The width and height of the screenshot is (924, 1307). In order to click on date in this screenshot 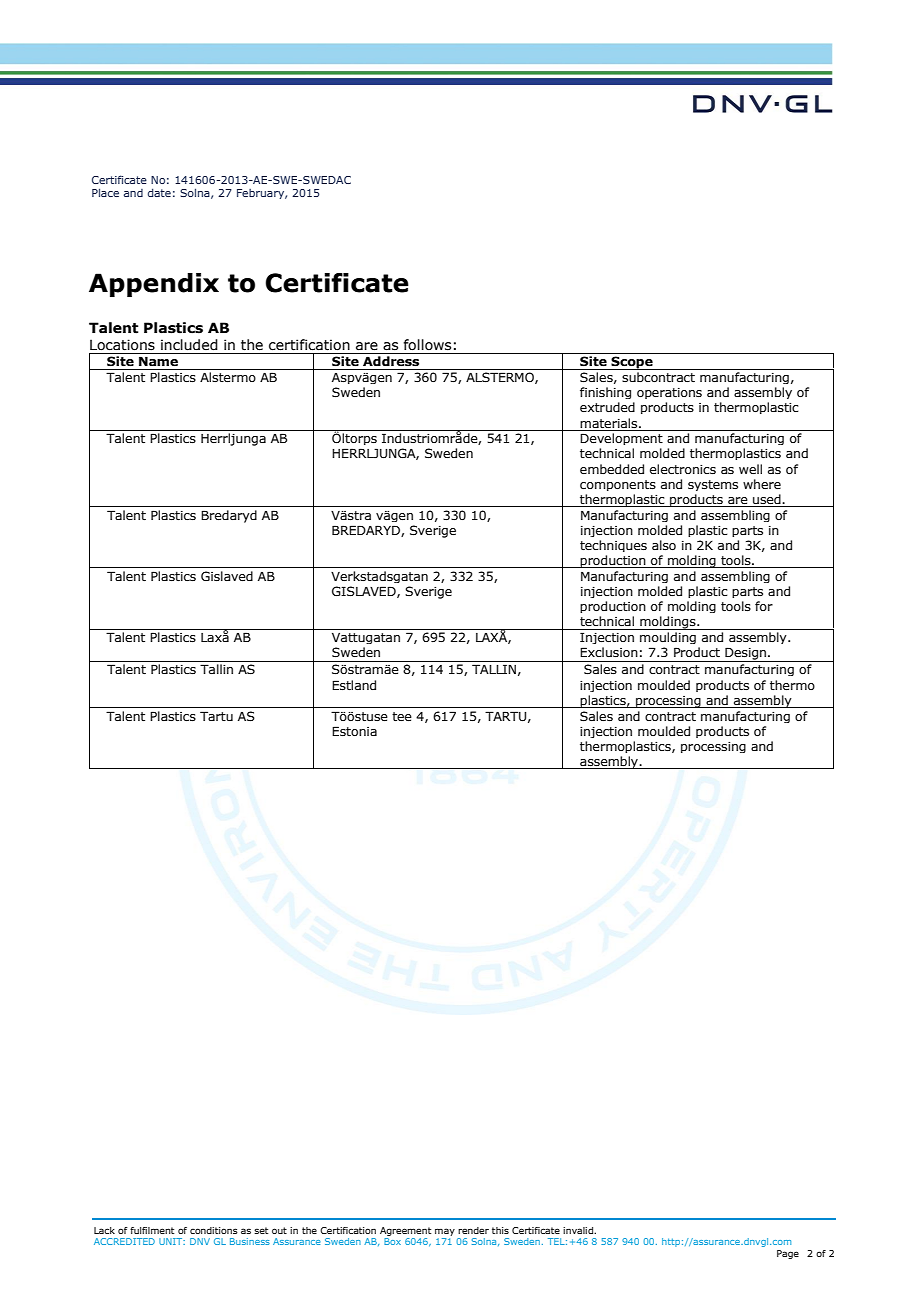, I will do `click(159, 192)`.
